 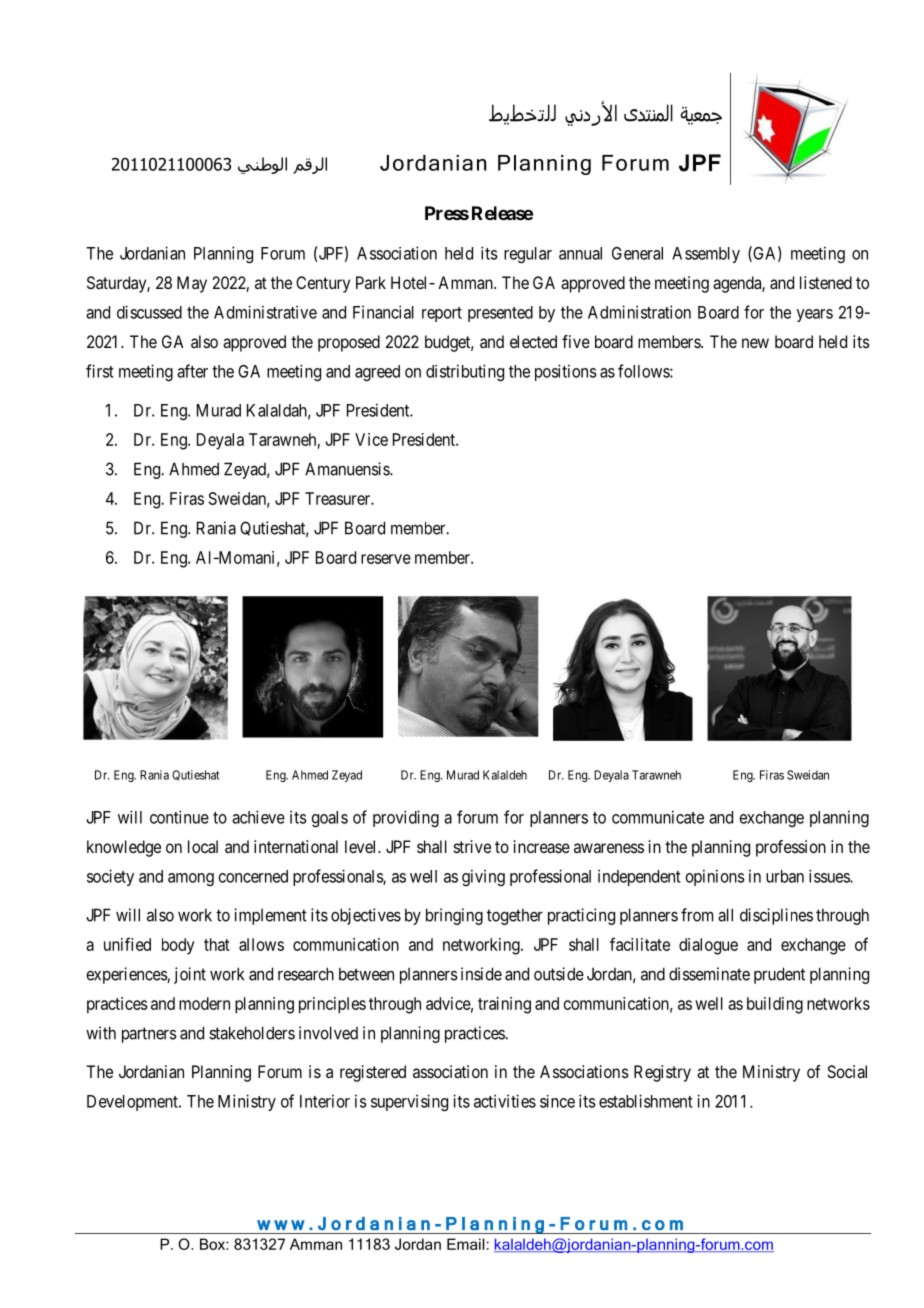 I want to click on bringing, so click(x=454, y=916).
